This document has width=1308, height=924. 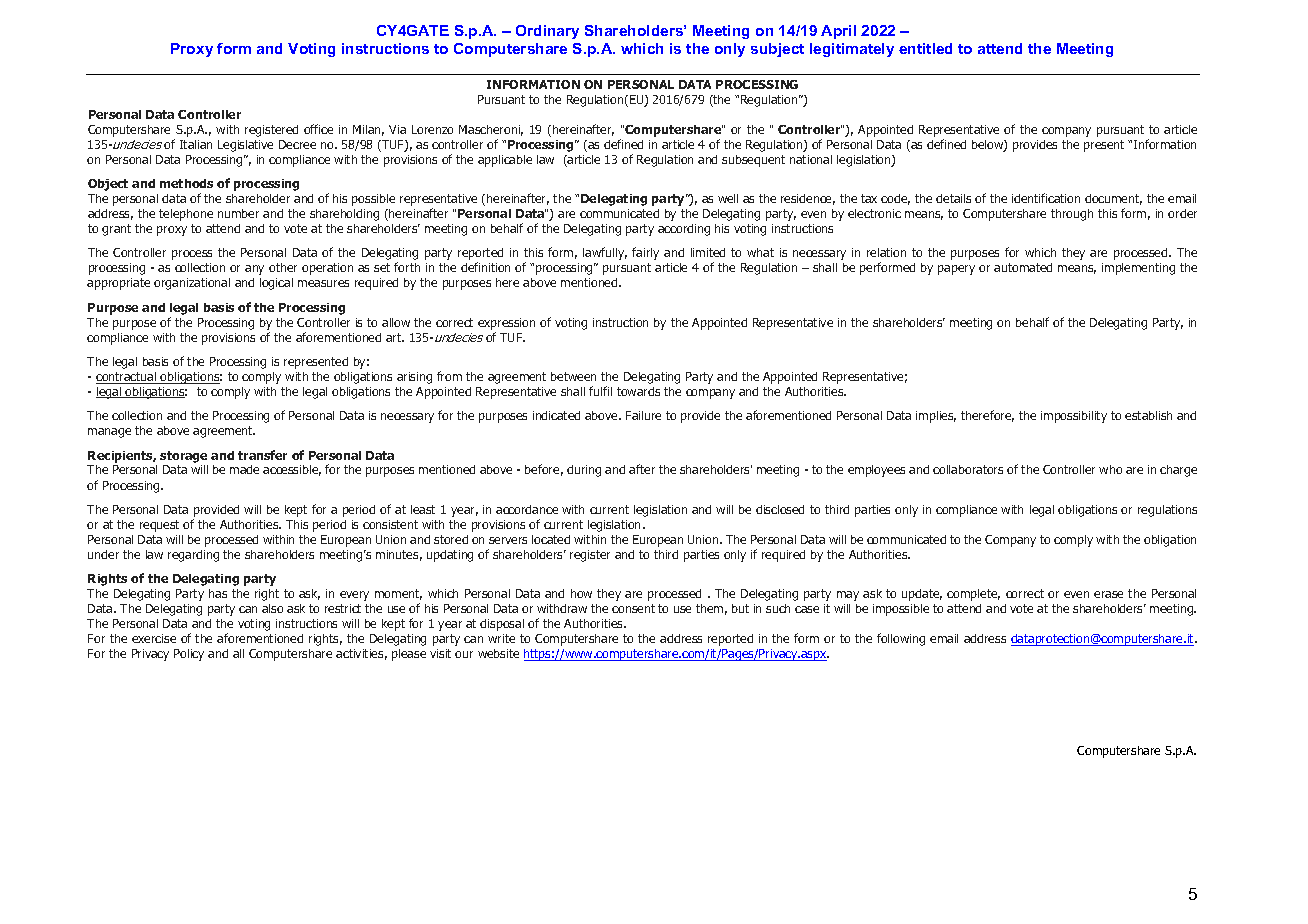 I want to click on entitled, so click(x=925, y=48).
